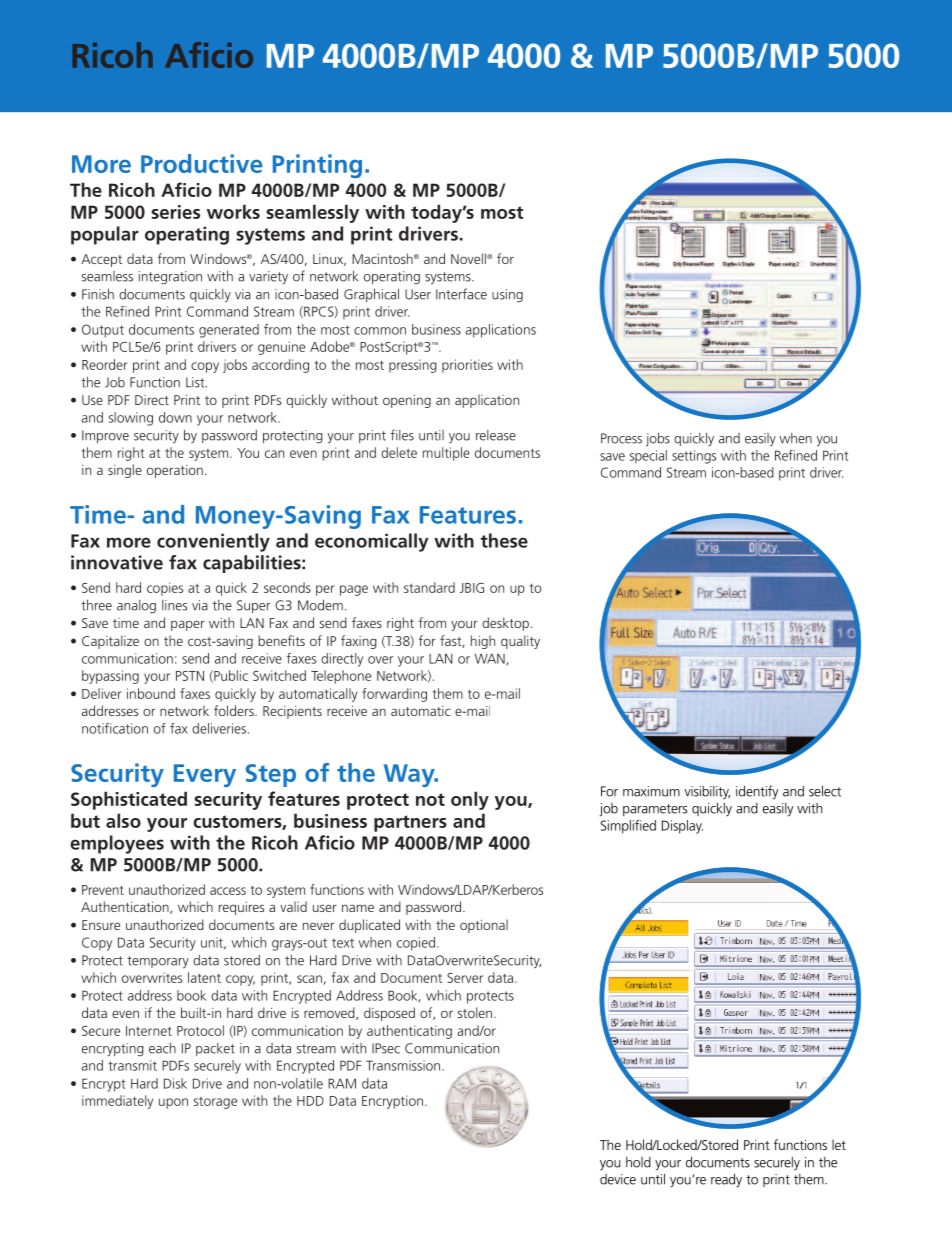  What do you see at coordinates (173, 1103) in the page?
I see `upon` at bounding box center [173, 1103].
